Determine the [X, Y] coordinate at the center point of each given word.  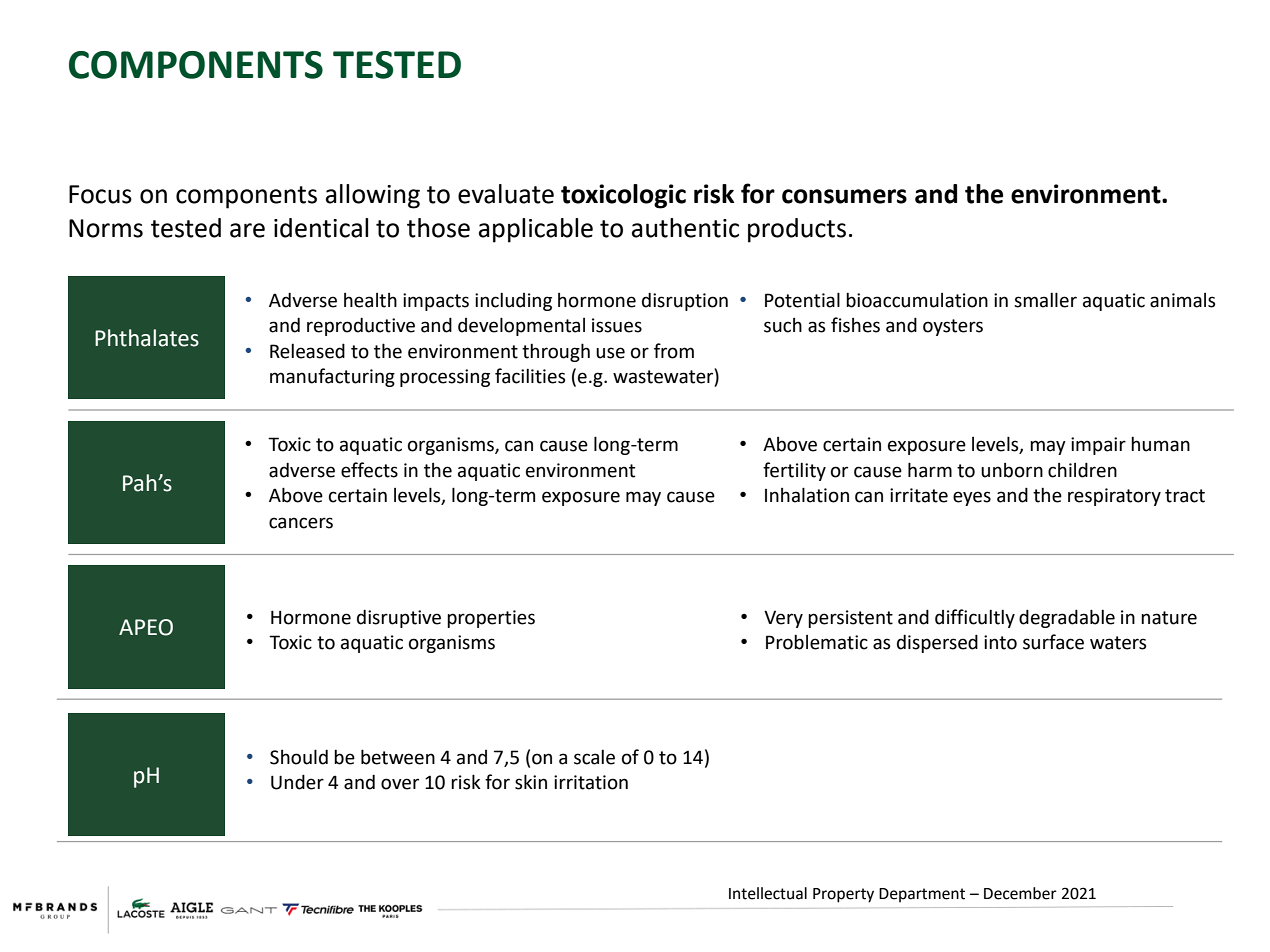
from [674, 351]
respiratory [1114, 497]
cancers [301, 523]
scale [594, 757]
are [247, 230]
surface [1053, 642]
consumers [844, 196]
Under [297, 782]
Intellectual [768, 893]
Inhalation [807, 495]
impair [1098, 446]
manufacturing [332, 377]
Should [299, 757]
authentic [685, 228]
